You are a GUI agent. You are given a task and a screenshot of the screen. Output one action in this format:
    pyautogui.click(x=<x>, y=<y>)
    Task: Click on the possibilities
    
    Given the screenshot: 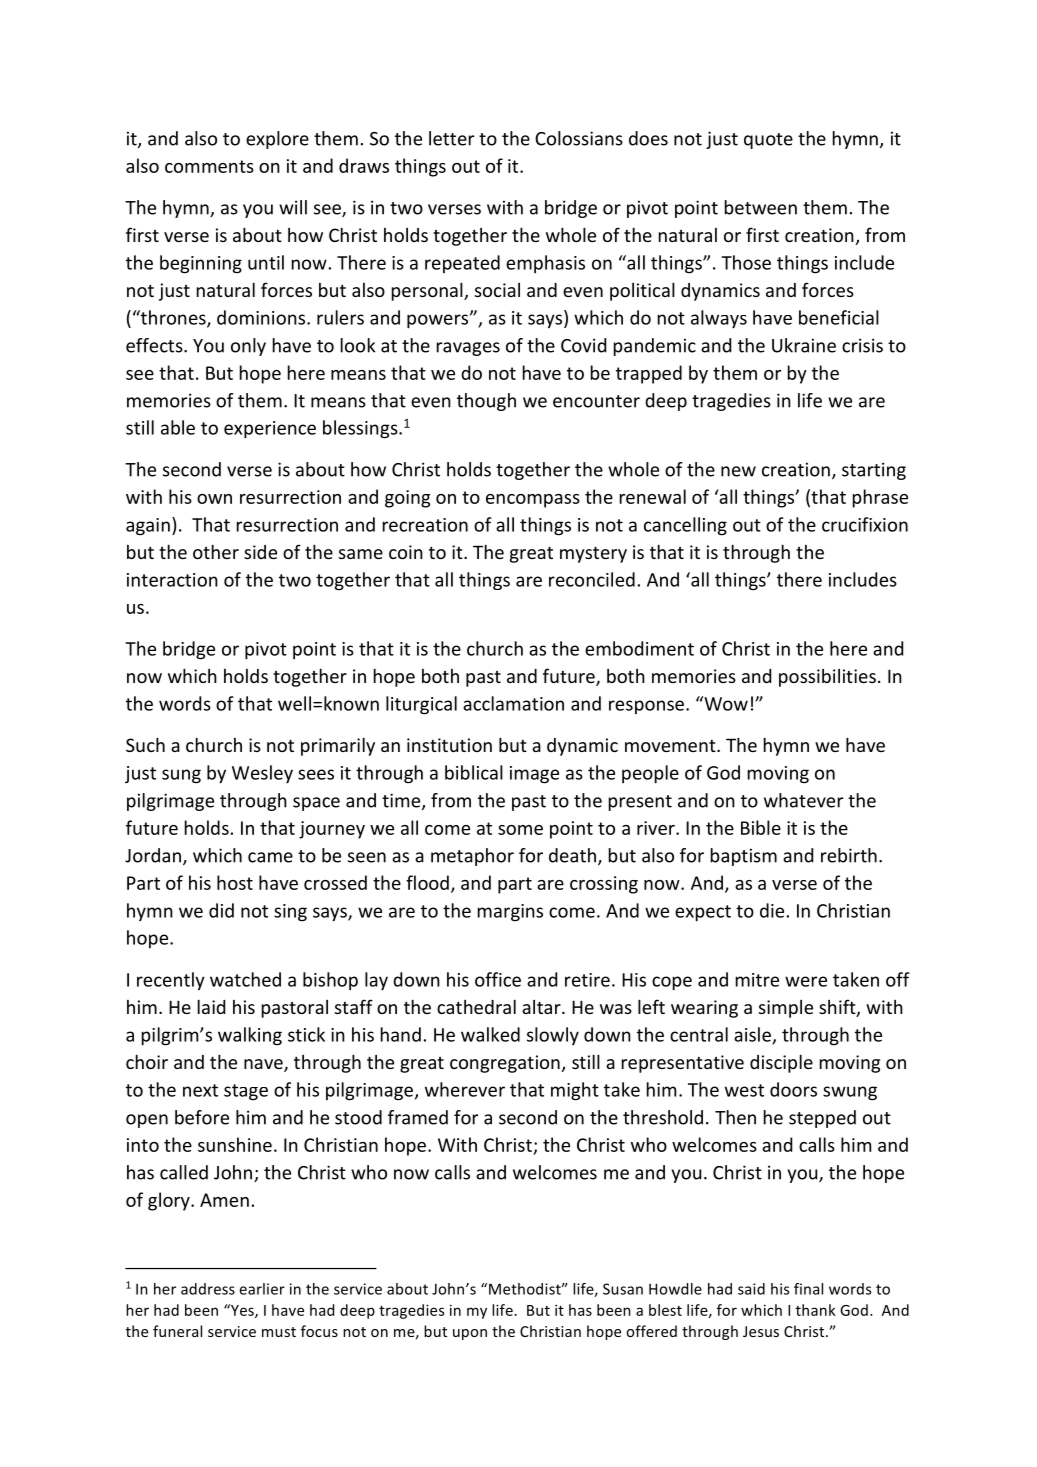 What is the action you would take?
    pyautogui.click(x=827, y=678)
